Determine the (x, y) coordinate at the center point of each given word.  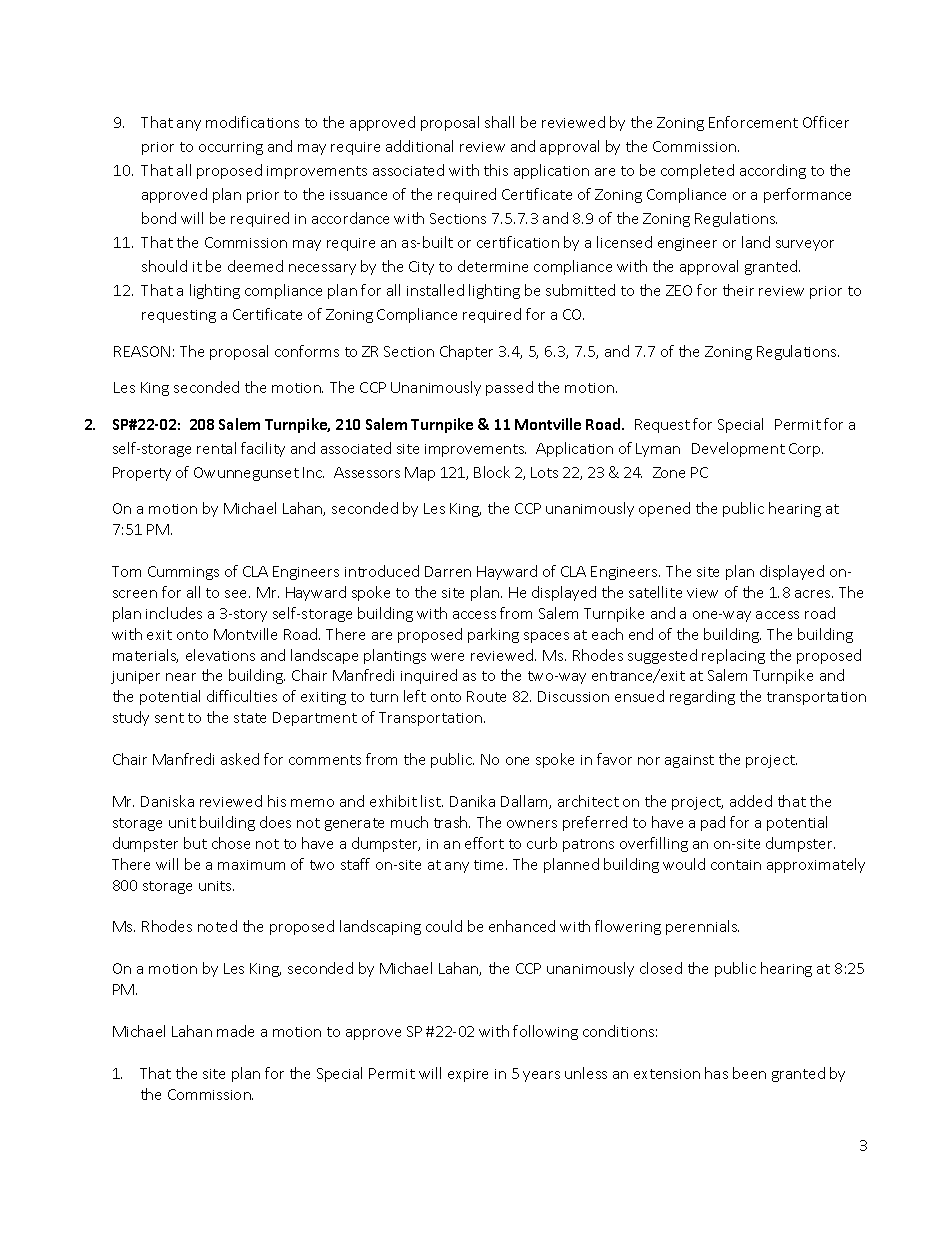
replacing (733, 656)
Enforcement (753, 122)
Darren (448, 571)
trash (452, 822)
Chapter (466, 352)
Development (738, 449)
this (496, 170)
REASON (142, 351)
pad (713, 823)
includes (174, 613)
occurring (231, 148)
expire (468, 1075)
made (235, 1031)
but (195, 843)
